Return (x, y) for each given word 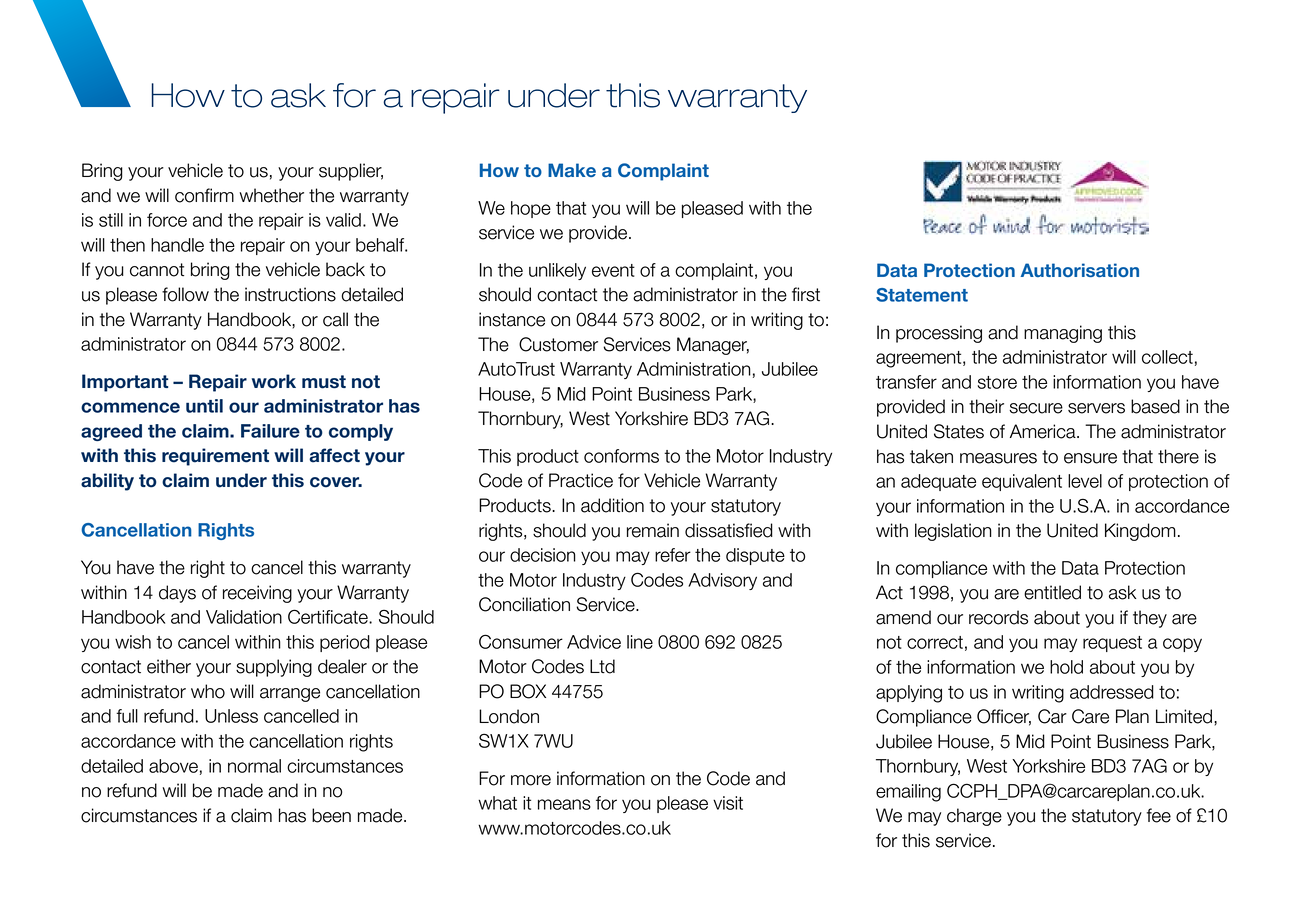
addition (612, 505)
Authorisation (1080, 270)
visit (728, 803)
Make (572, 170)
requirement (215, 457)
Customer (558, 344)
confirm (204, 195)
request (1112, 644)
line (640, 642)
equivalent (1022, 482)
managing (1063, 334)
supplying (274, 668)
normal (254, 766)
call (335, 319)
